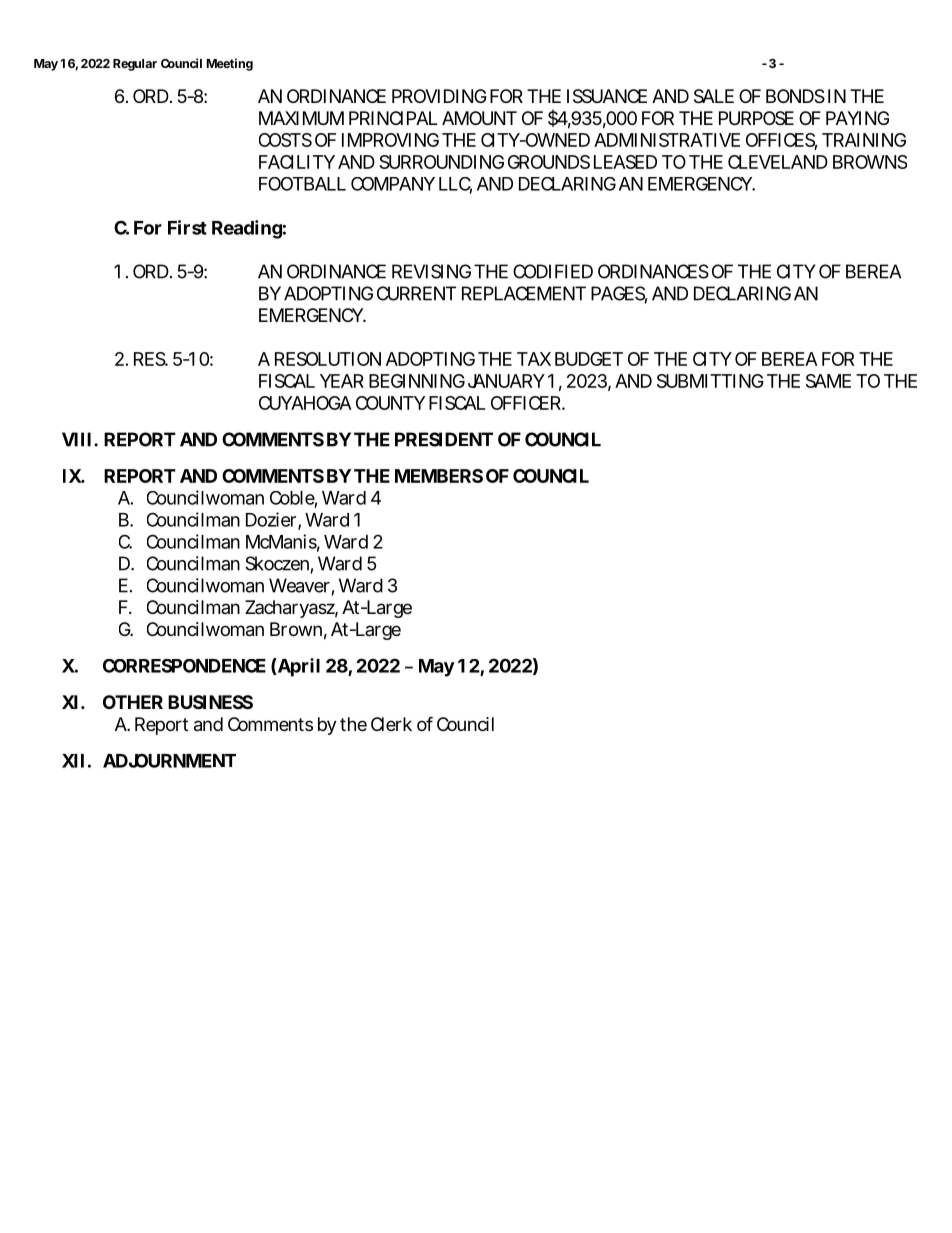 The image size is (952, 1233). What do you see at coordinates (828, 381) in the screenshot?
I see `SAME` at bounding box center [828, 381].
